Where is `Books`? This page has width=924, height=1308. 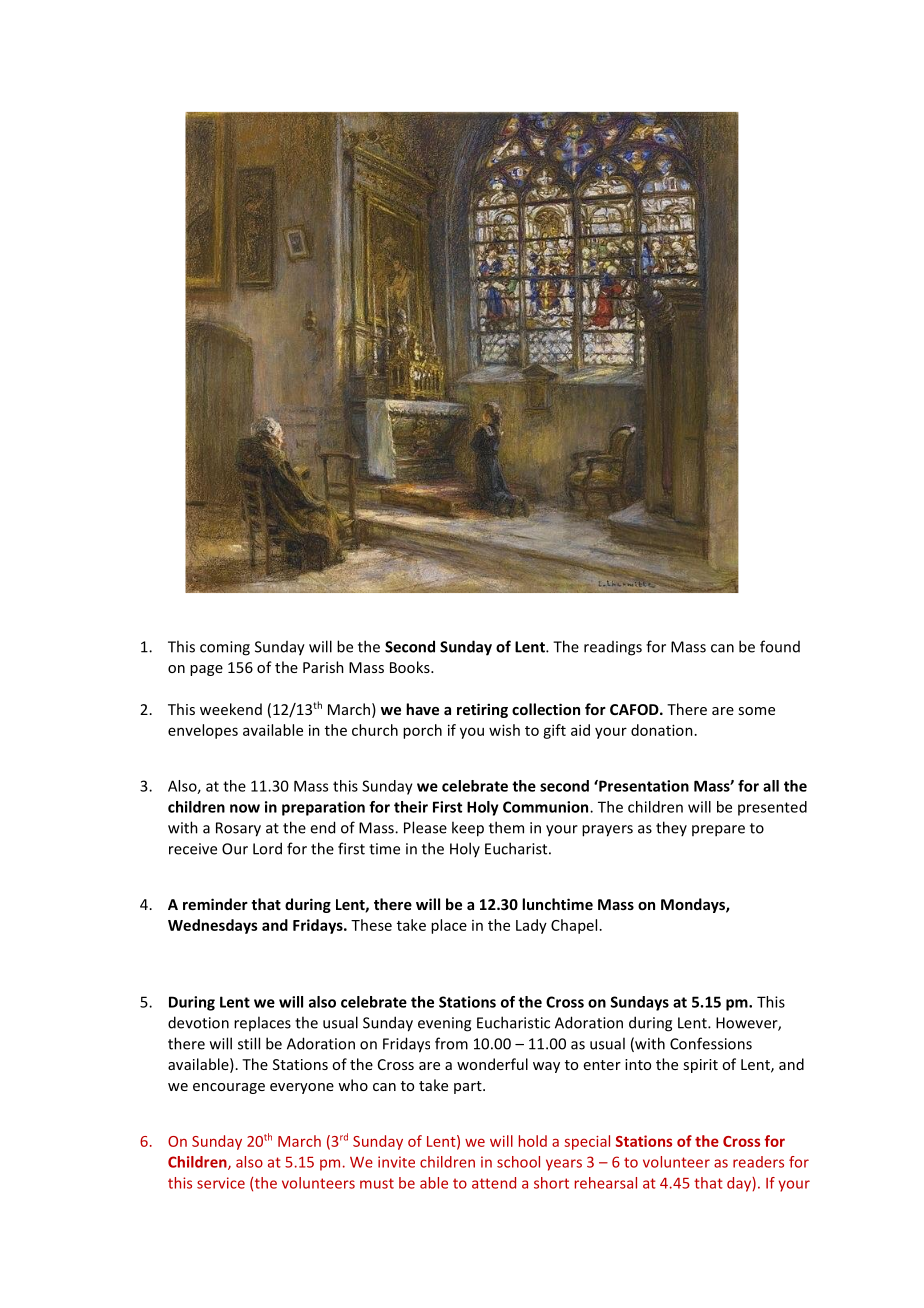 Books is located at coordinates (411, 667).
